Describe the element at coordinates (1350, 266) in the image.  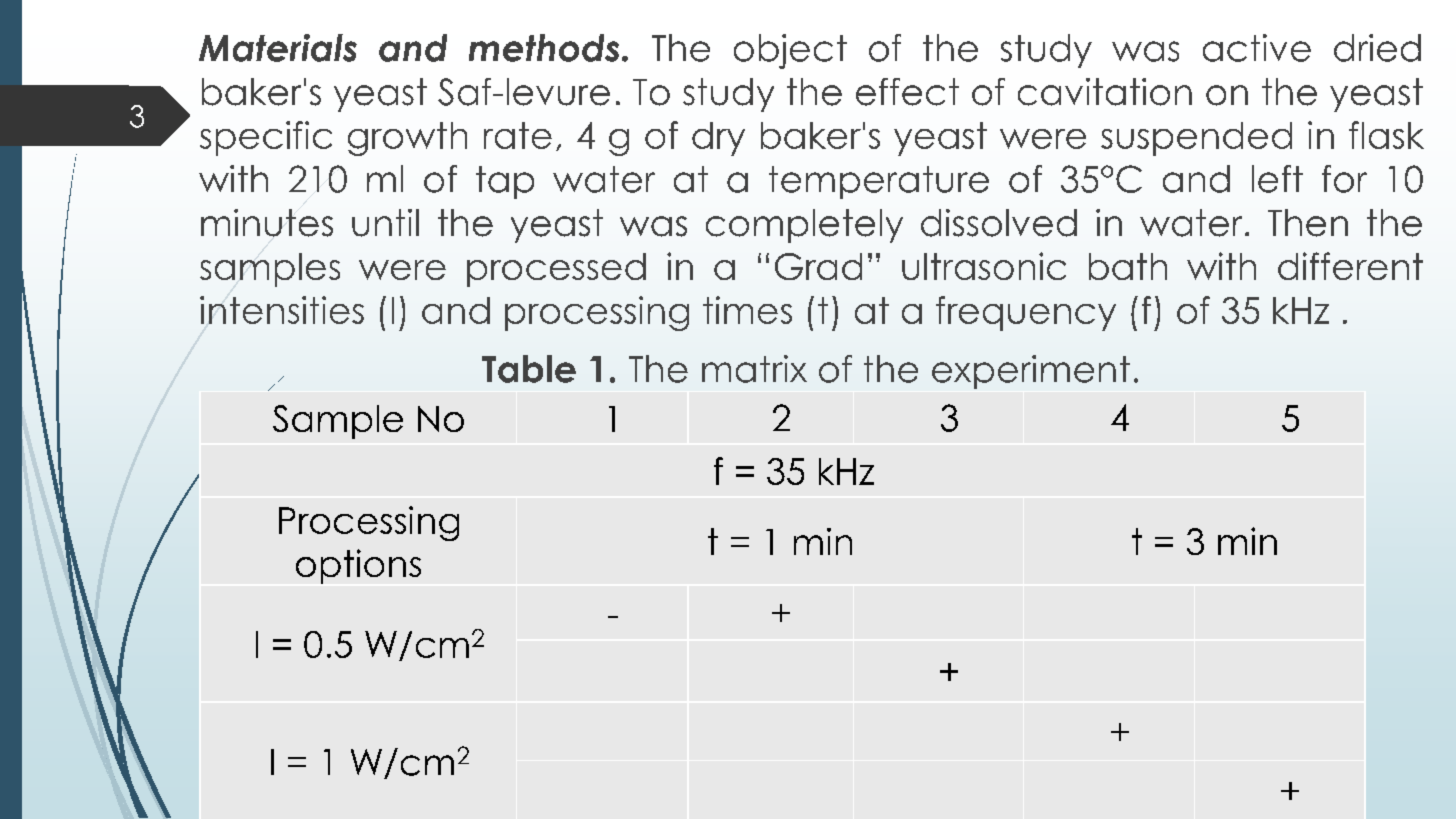
I see `different` at that location.
